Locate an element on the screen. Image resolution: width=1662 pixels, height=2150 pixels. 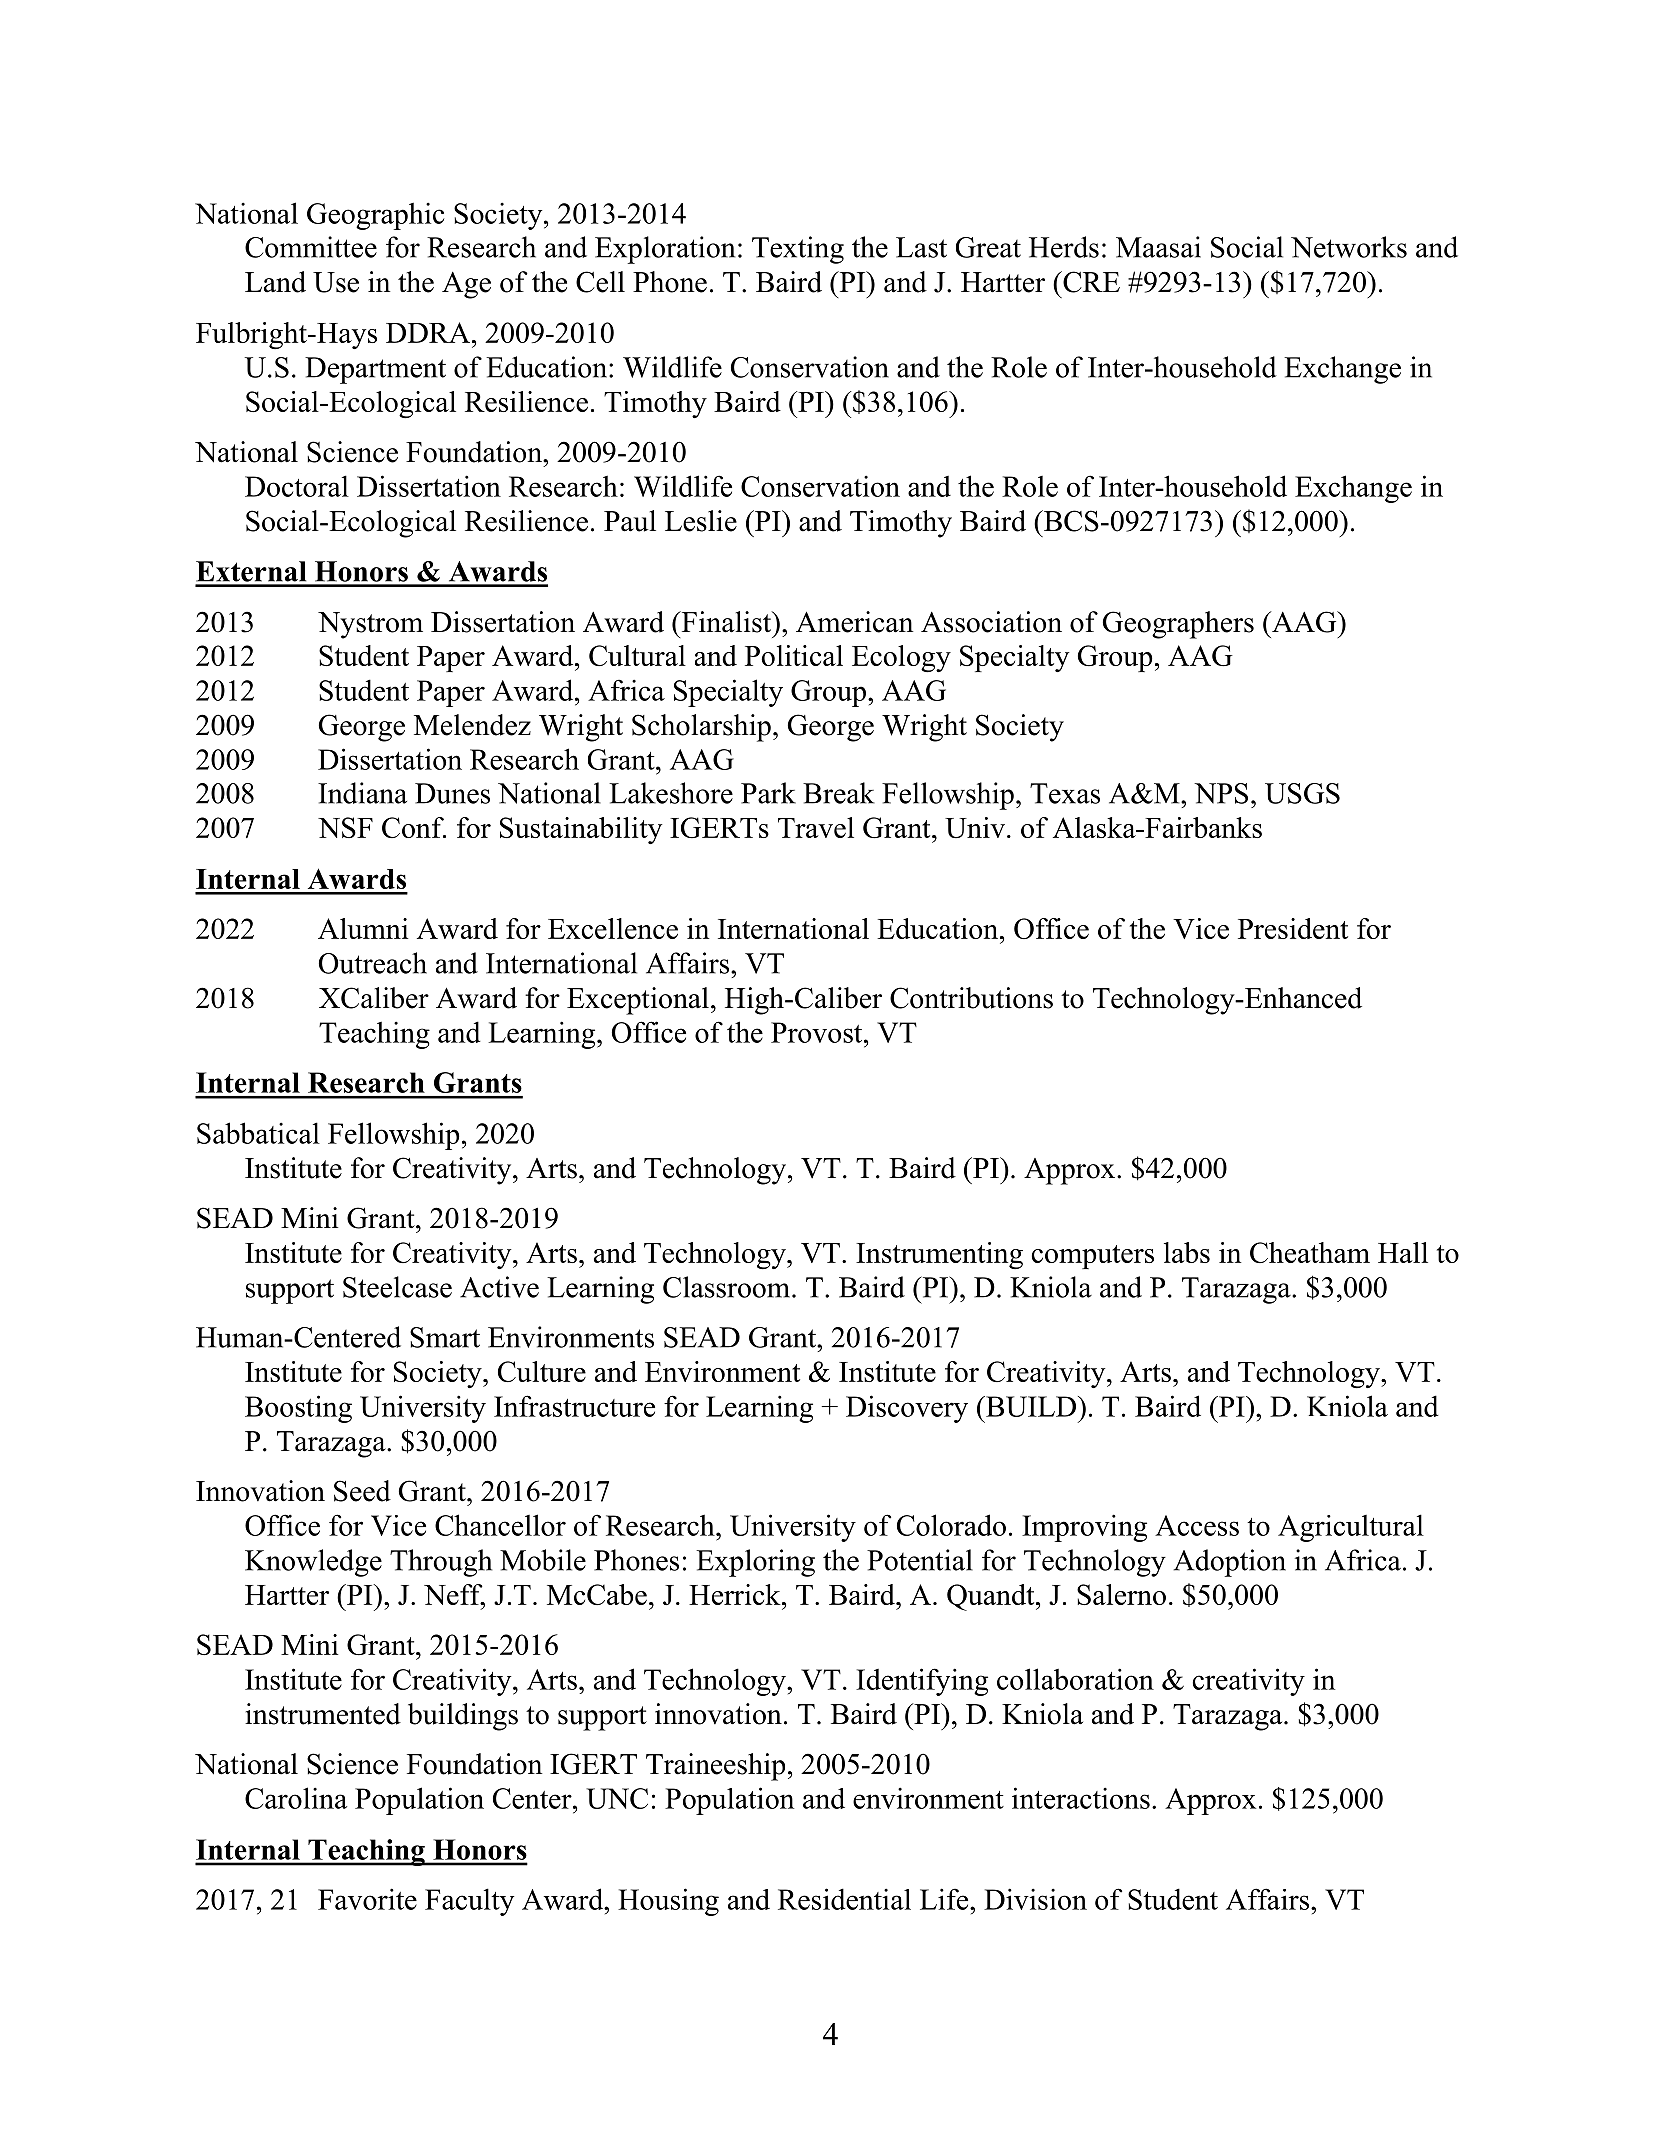
Seed is located at coordinates (362, 1491).
